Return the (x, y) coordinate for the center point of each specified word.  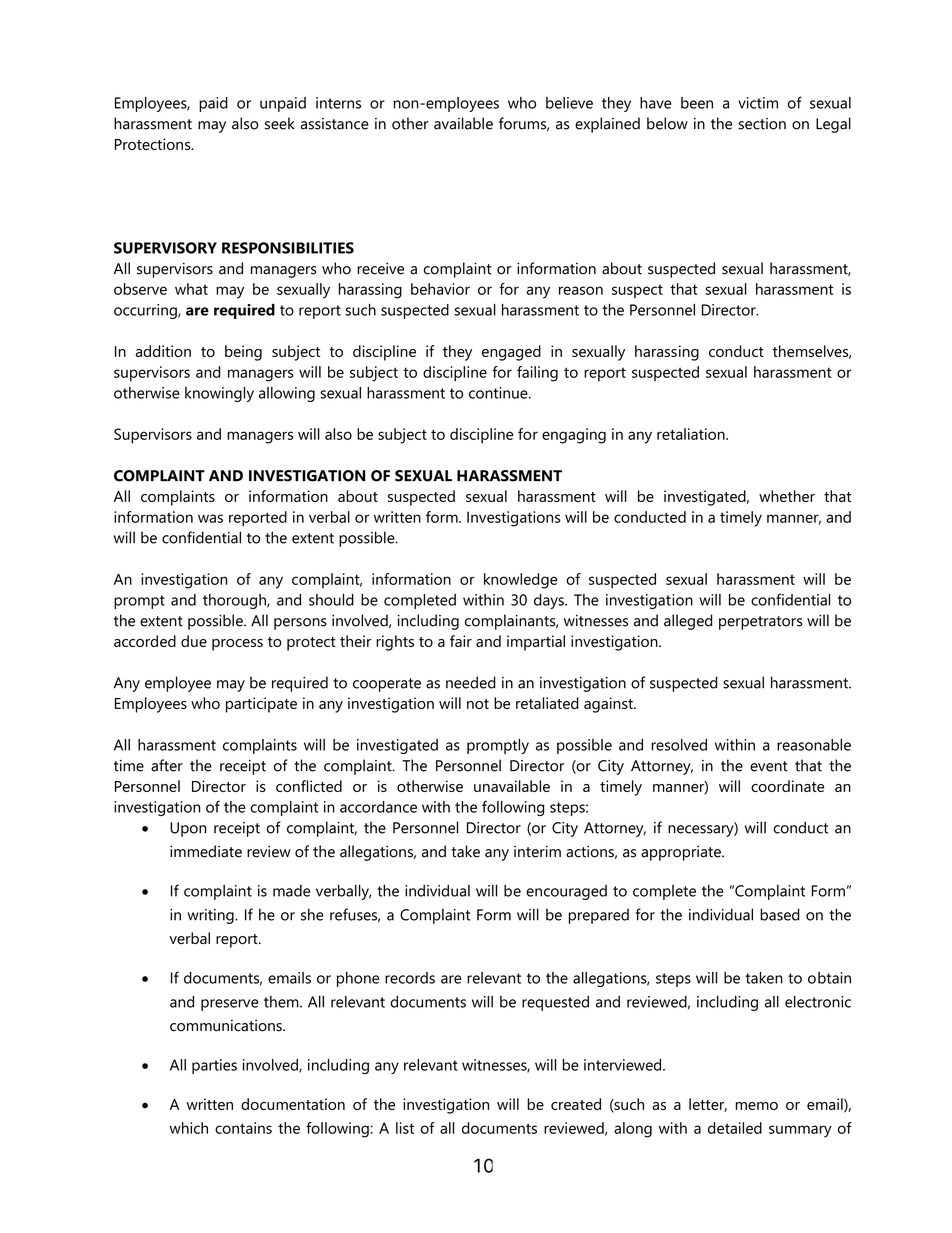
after (167, 765)
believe (569, 103)
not (478, 704)
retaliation (692, 434)
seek (280, 123)
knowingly (219, 394)
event (769, 766)
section (762, 124)
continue (499, 393)
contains (243, 1128)
